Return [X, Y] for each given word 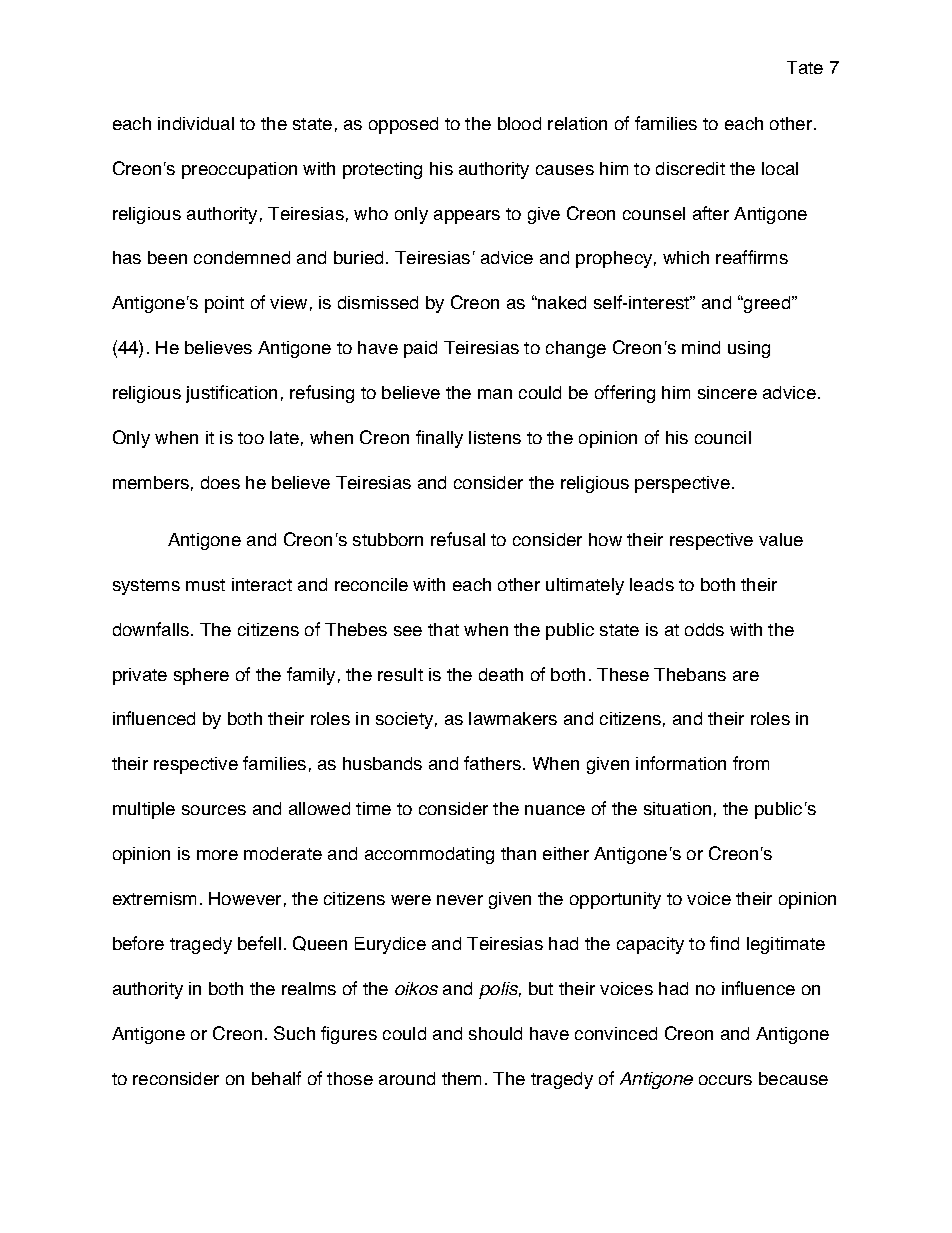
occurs [725, 1080]
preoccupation [239, 170]
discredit [690, 168]
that [443, 629]
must [205, 585]
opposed [403, 125]
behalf [276, 1078]
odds [704, 629]
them [461, 1078]
